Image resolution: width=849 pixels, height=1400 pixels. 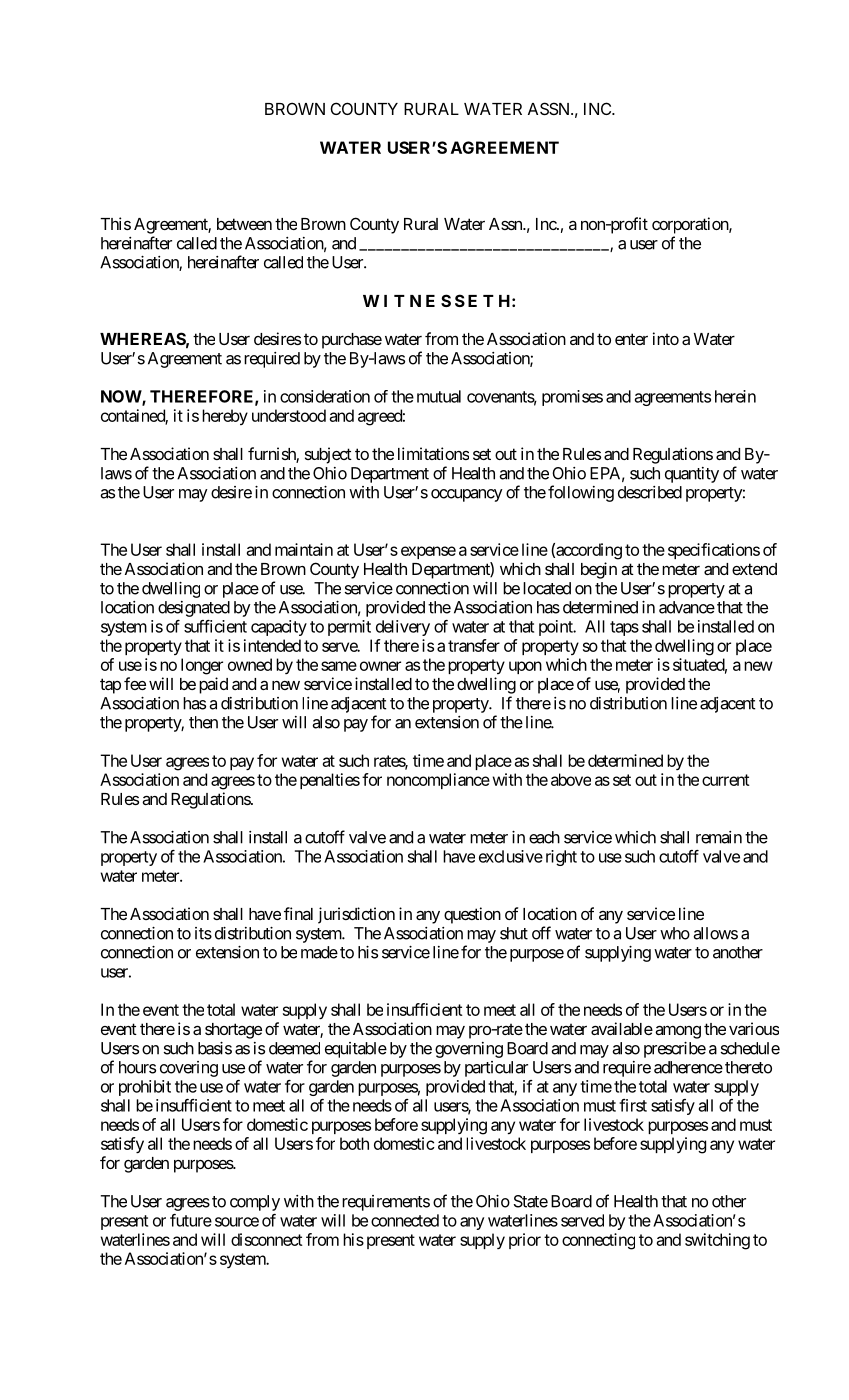 What do you see at coordinates (203, 722) in the screenshot?
I see `then` at bounding box center [203, 722].
